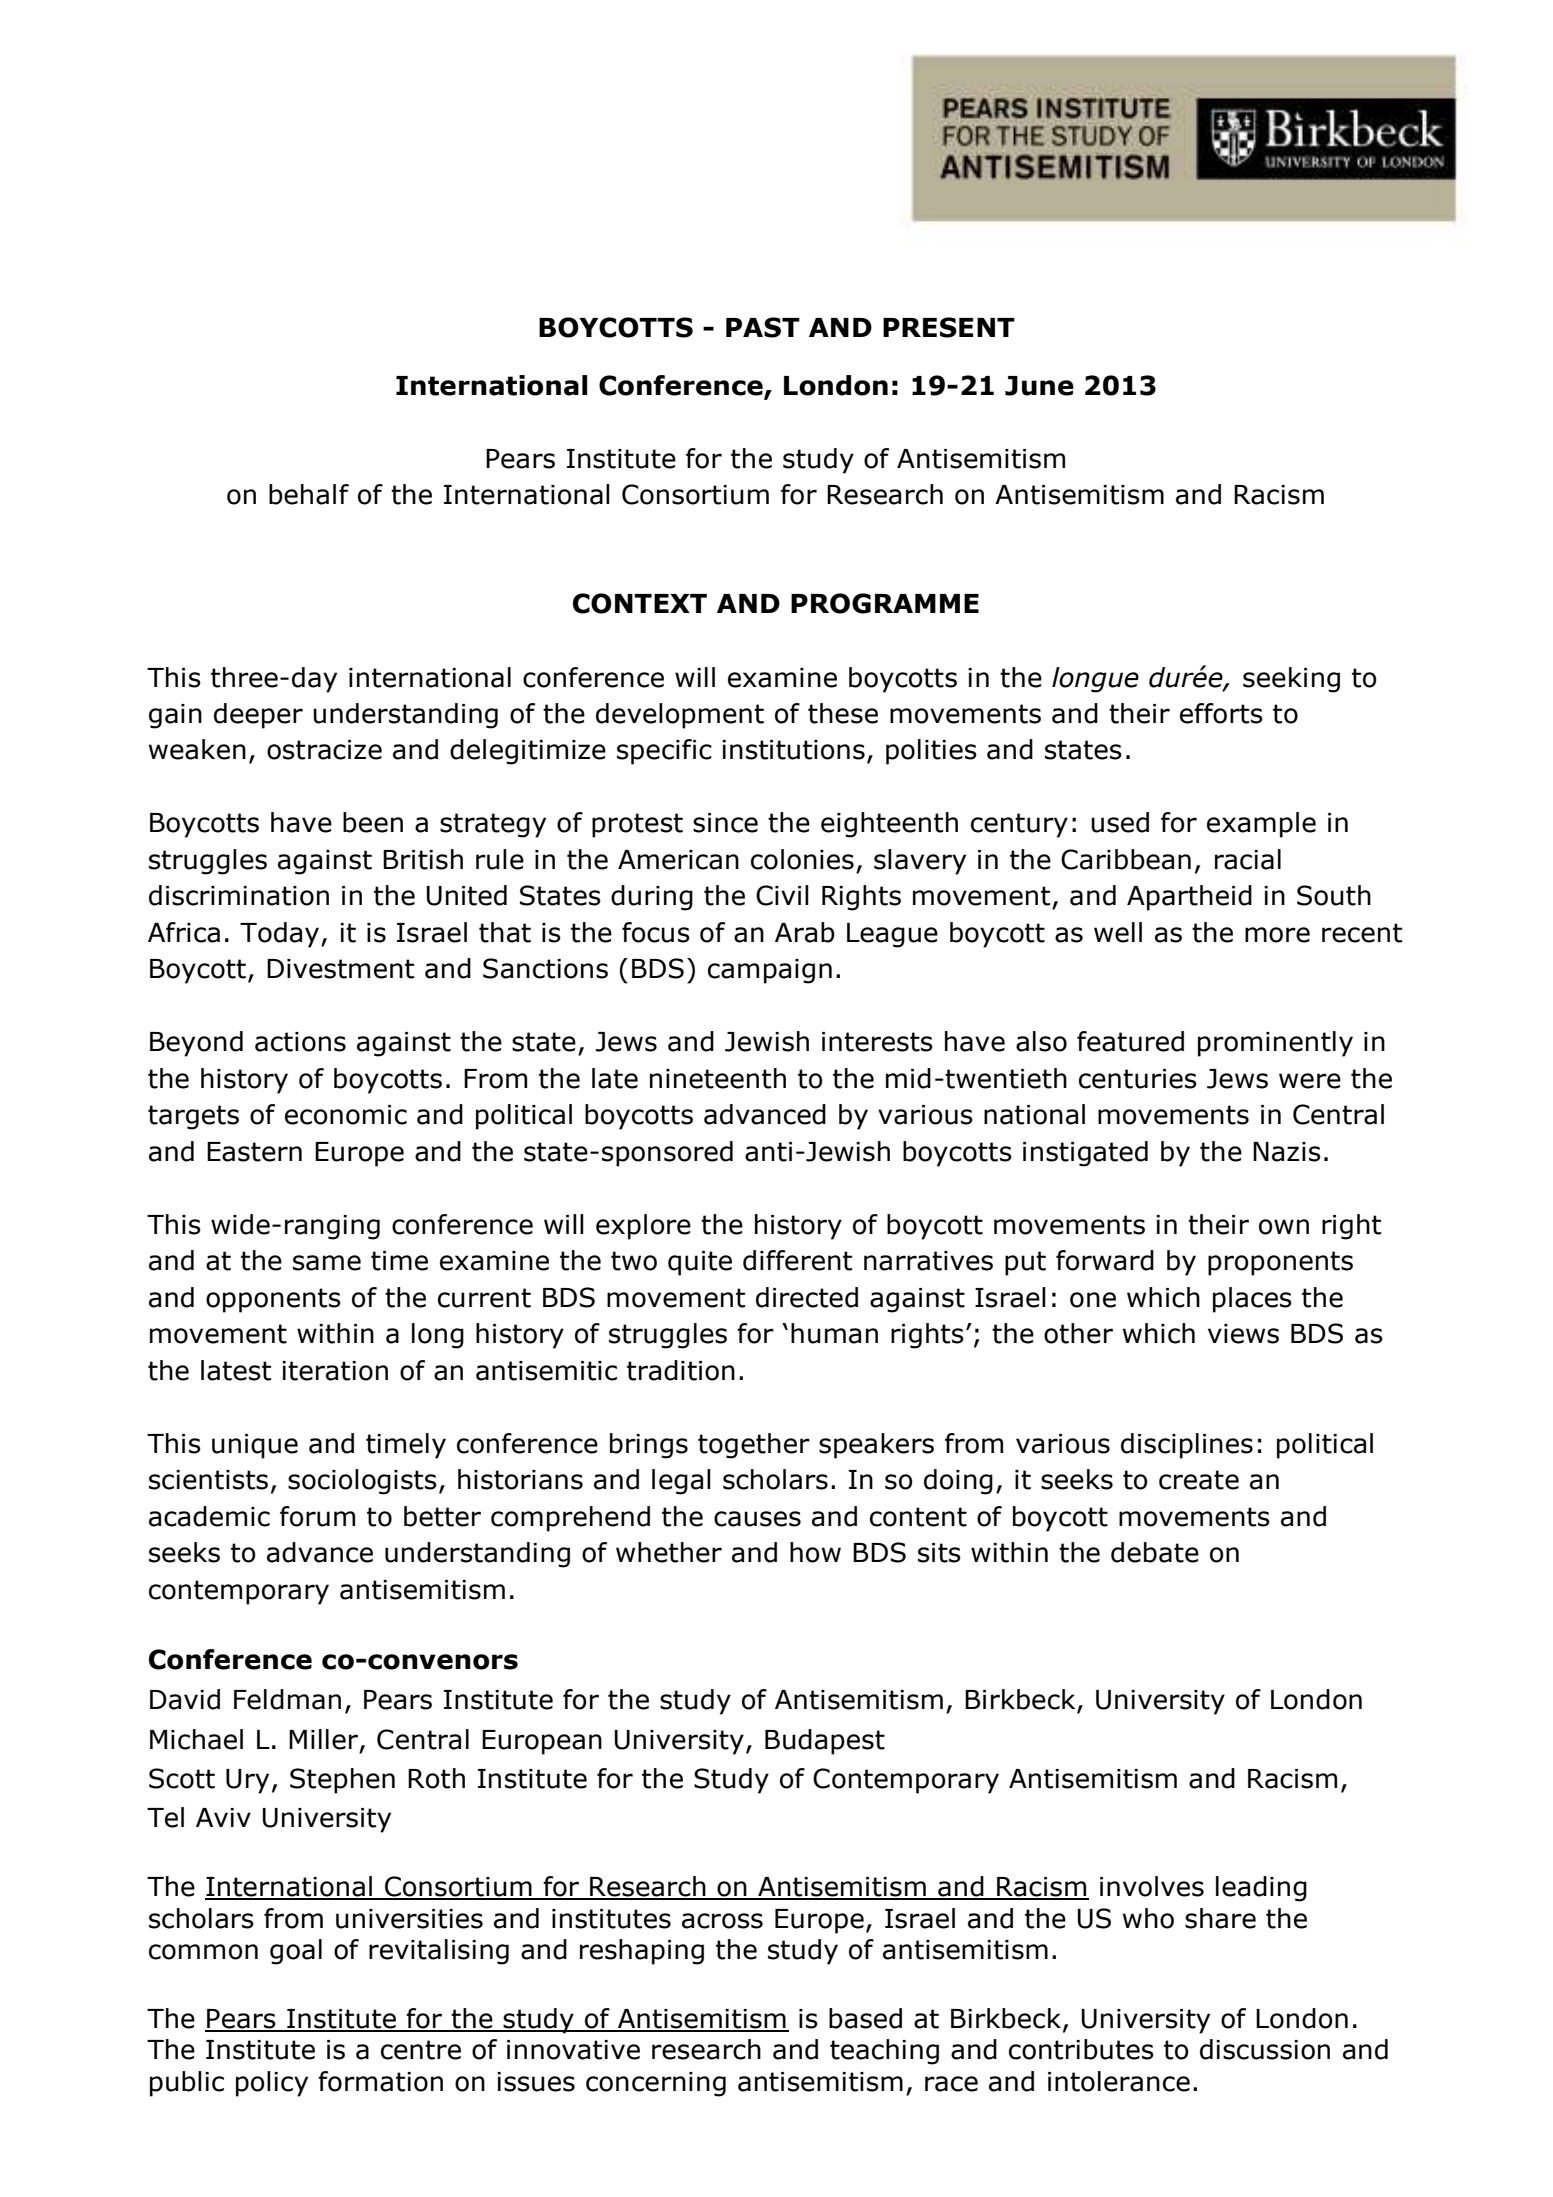 The width and height of the page is (1553, 2197). Describe the element at coordinates (272, 2084) in the page. I see `policy` at that location.
